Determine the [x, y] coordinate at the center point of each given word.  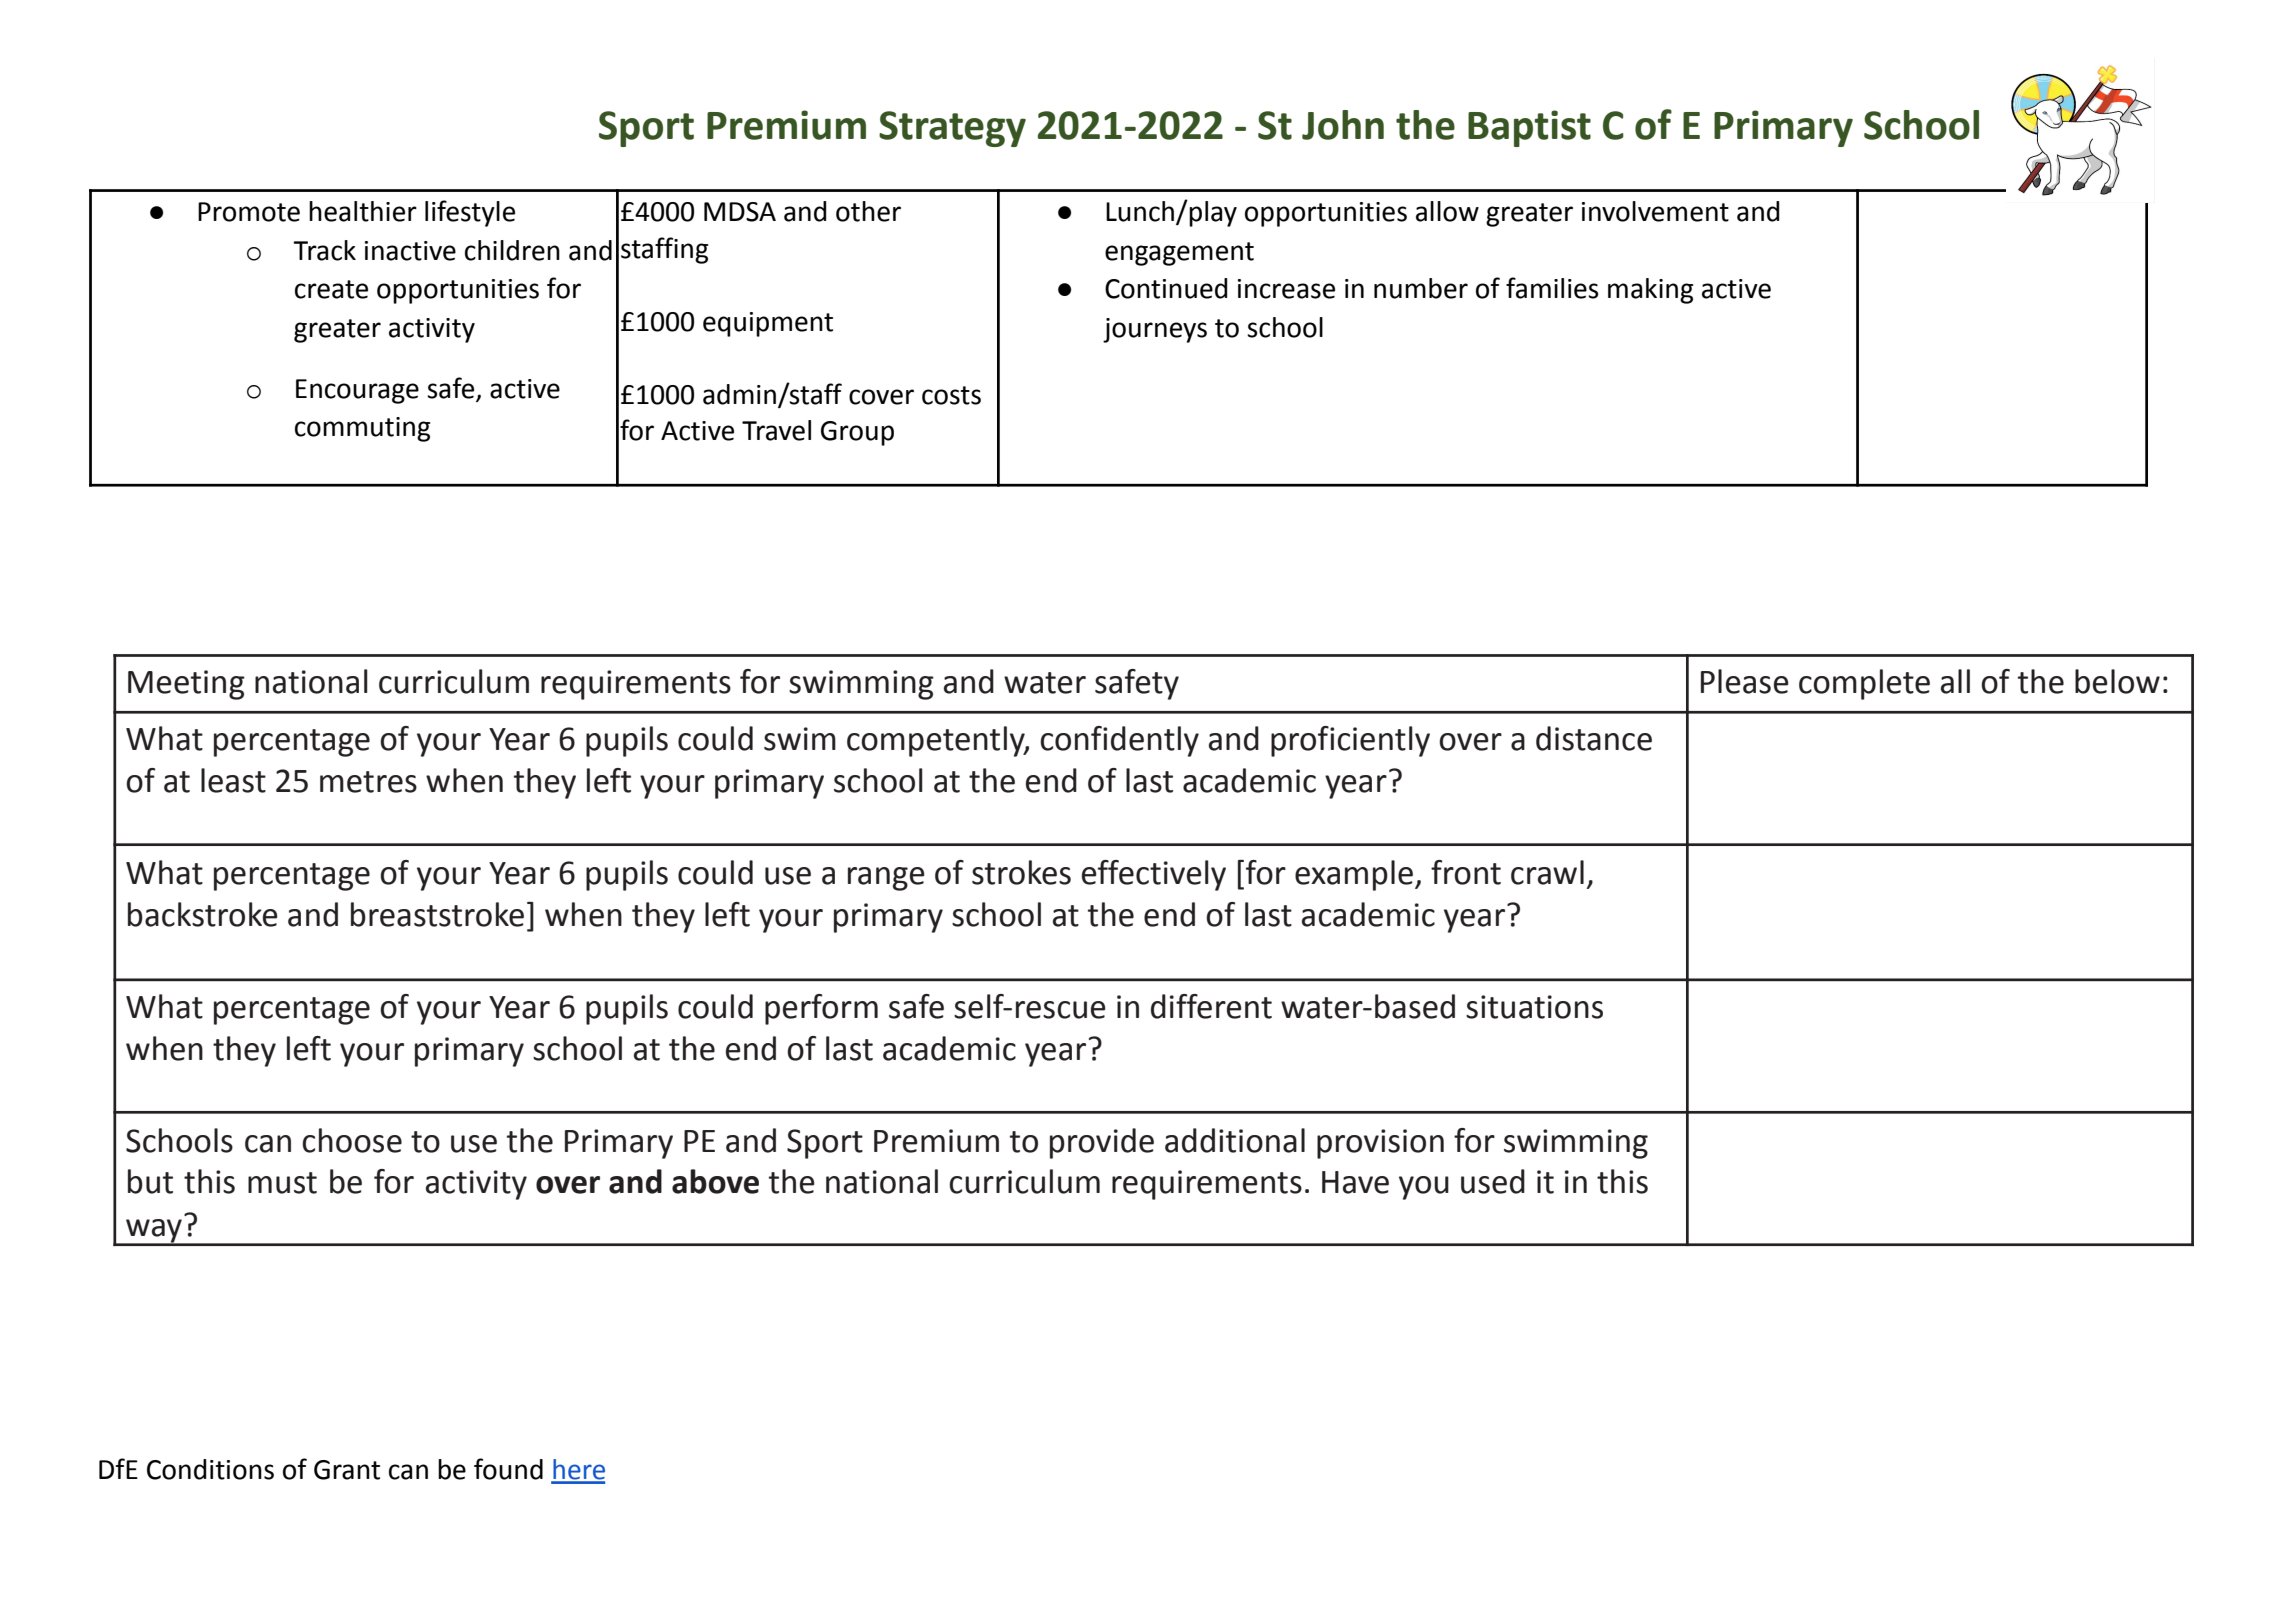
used [1493, 1181]
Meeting [186, 685]
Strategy [952, 129]
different [1211, 1006]
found [508, 1469]
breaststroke [437, 914]
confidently [1119, 741]
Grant [347, 1470]
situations [1534, 1007]
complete [1864, 684]
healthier [363, 211]
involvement [1655, 211]
